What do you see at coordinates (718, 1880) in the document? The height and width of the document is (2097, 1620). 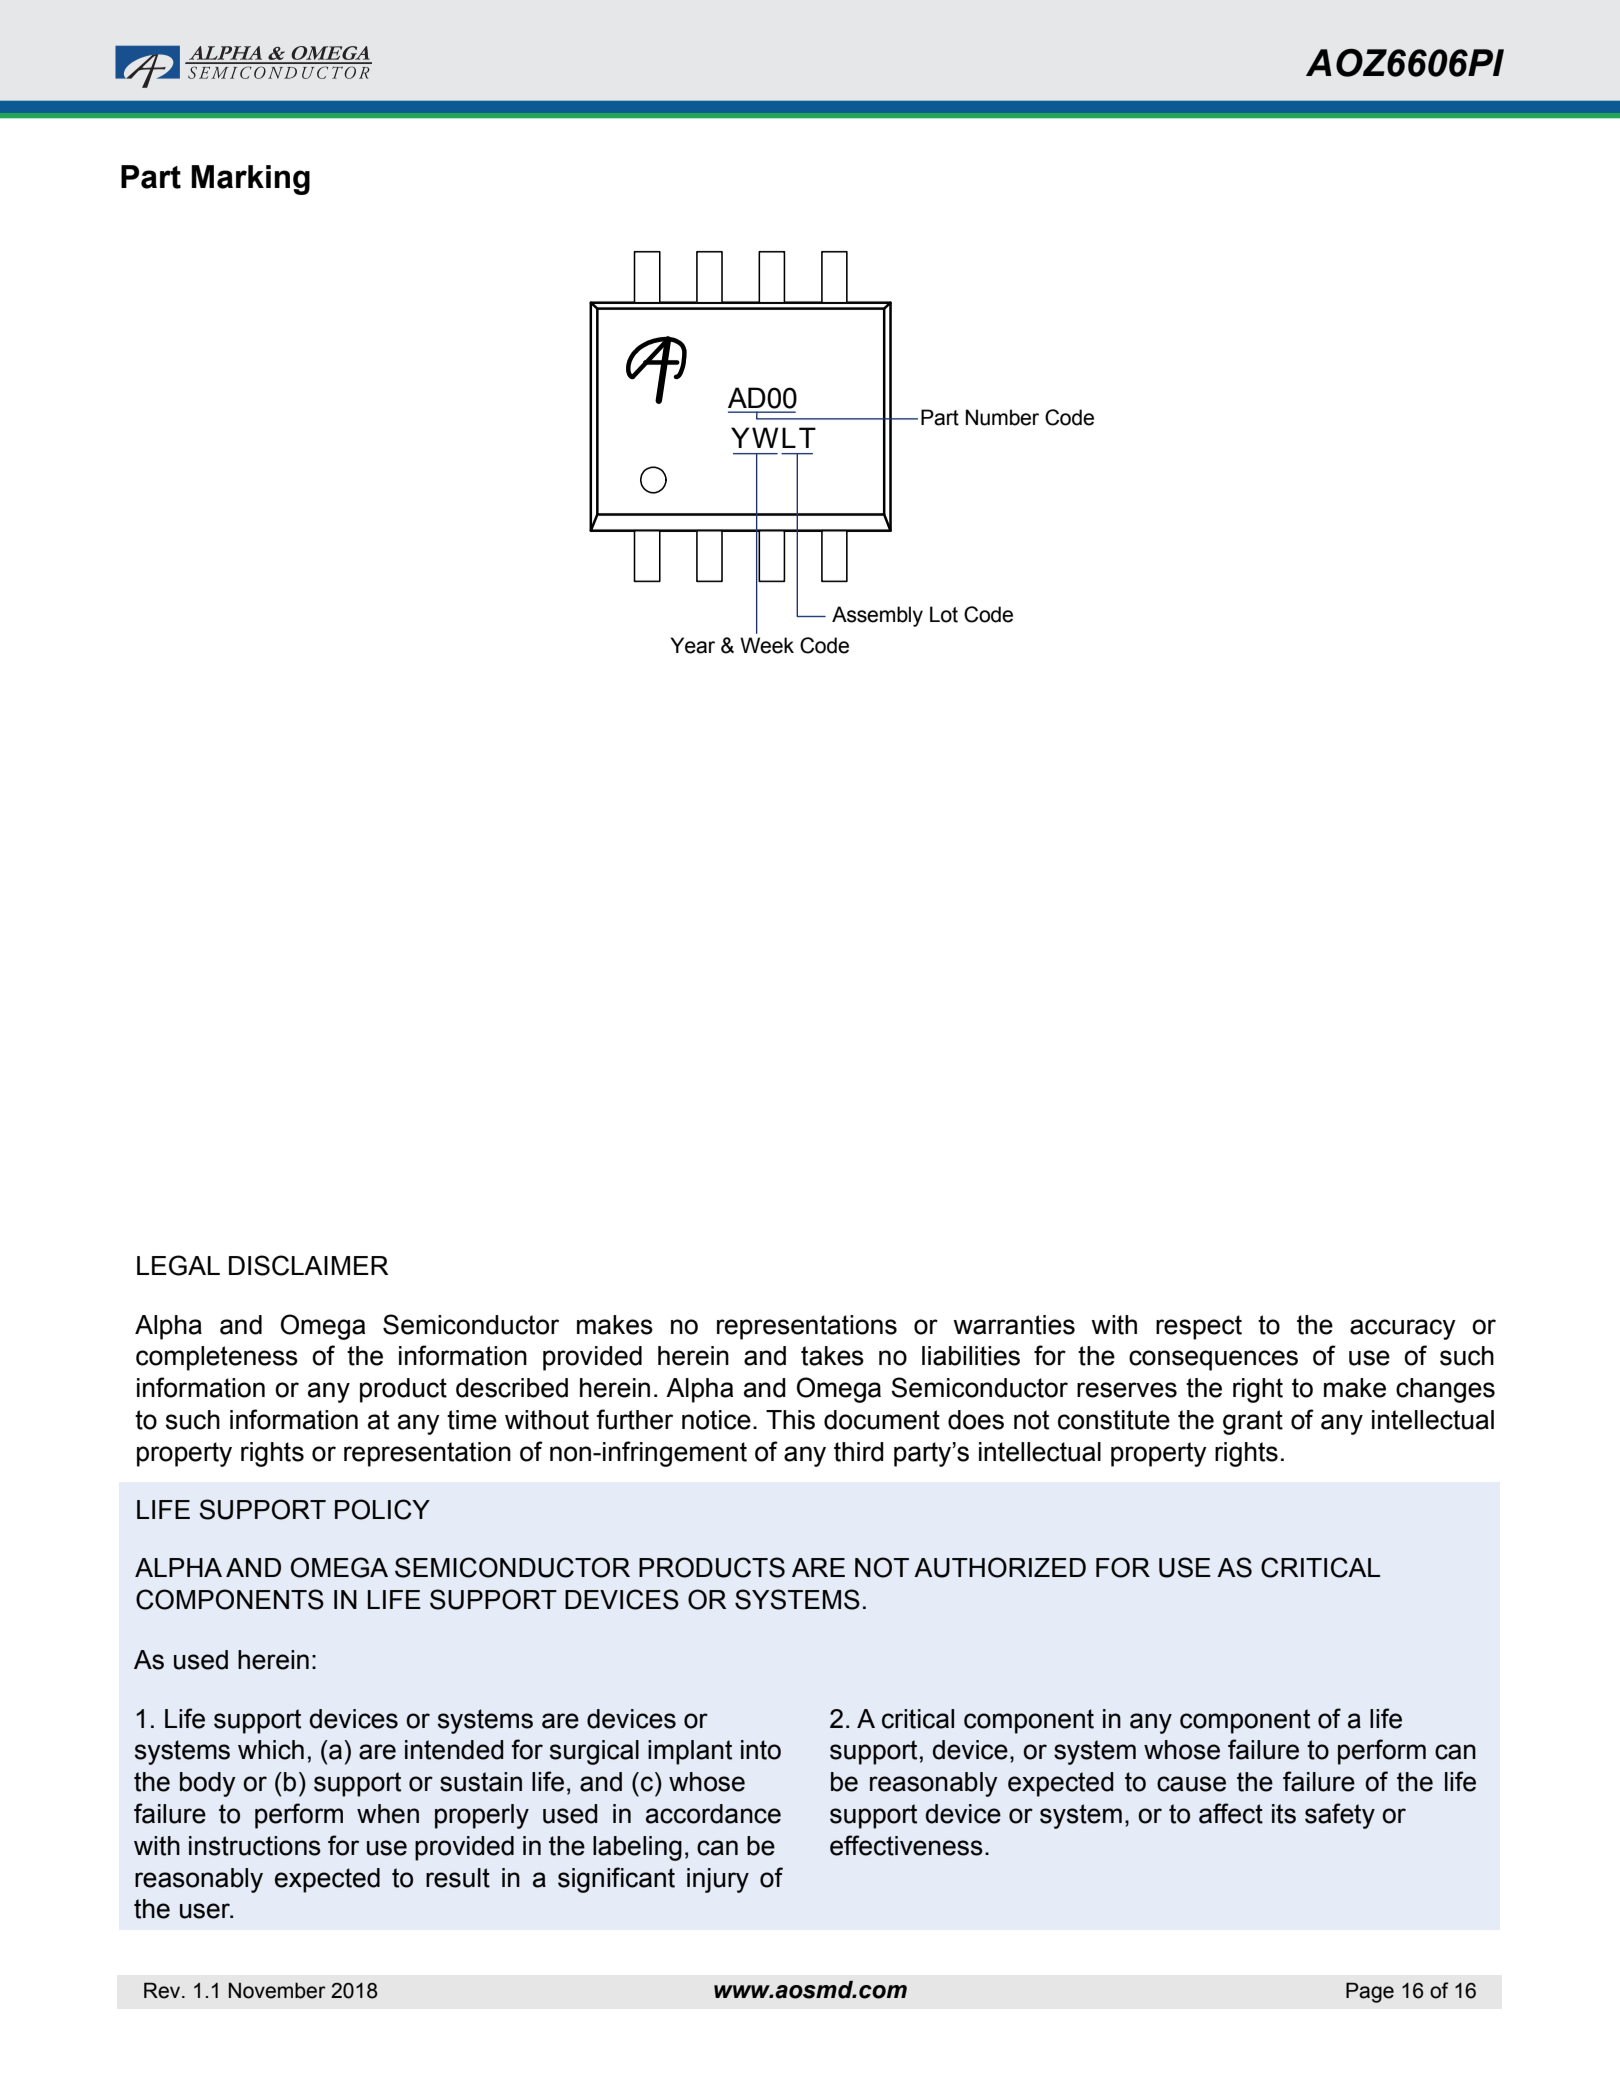 I see `injury` at bounding box center [718, 1880].
